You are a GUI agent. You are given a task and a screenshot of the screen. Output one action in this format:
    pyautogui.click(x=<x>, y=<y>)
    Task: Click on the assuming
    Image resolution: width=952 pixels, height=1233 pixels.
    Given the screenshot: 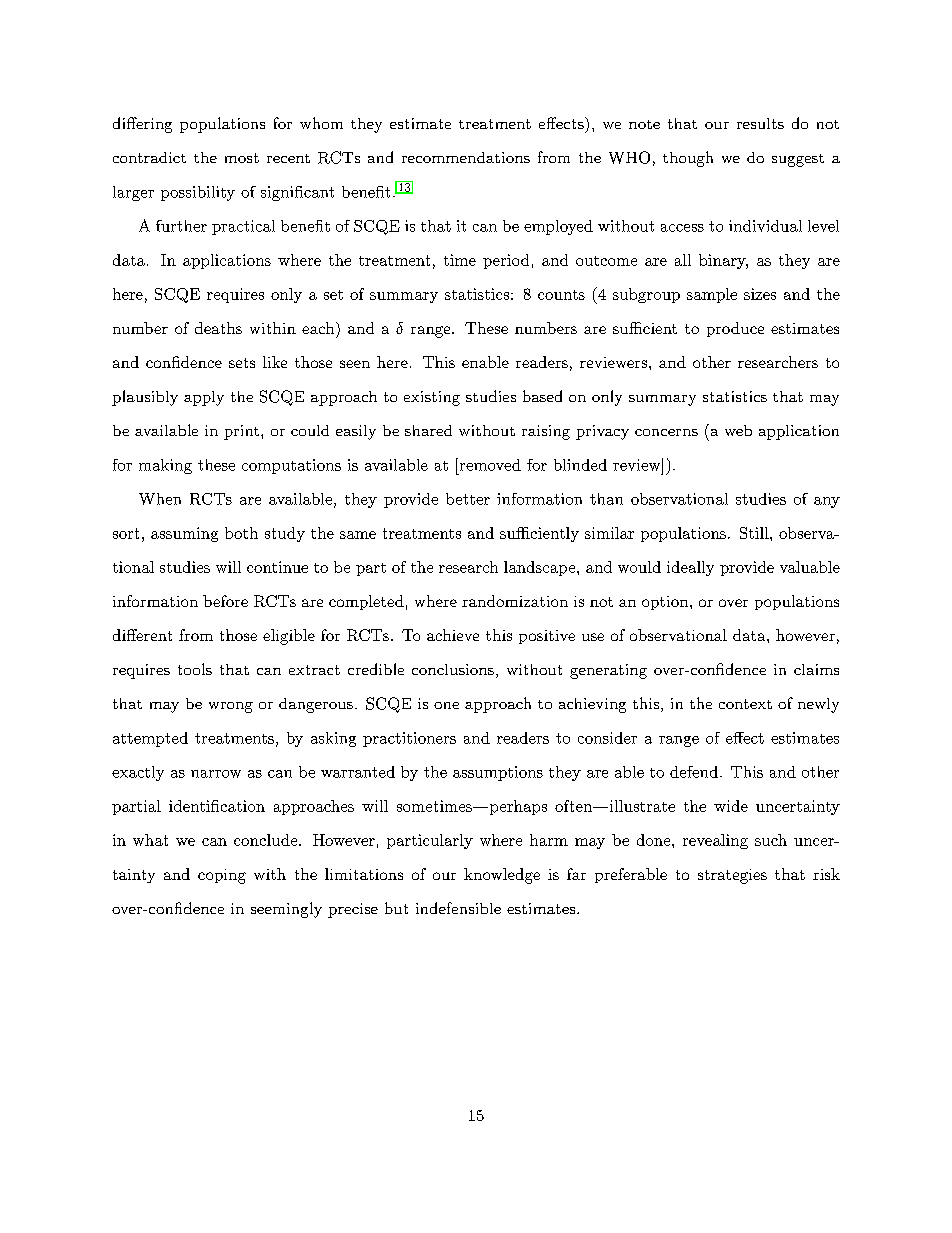 What is the action you would take?
    pyautogui.click(x=184, y=534)
